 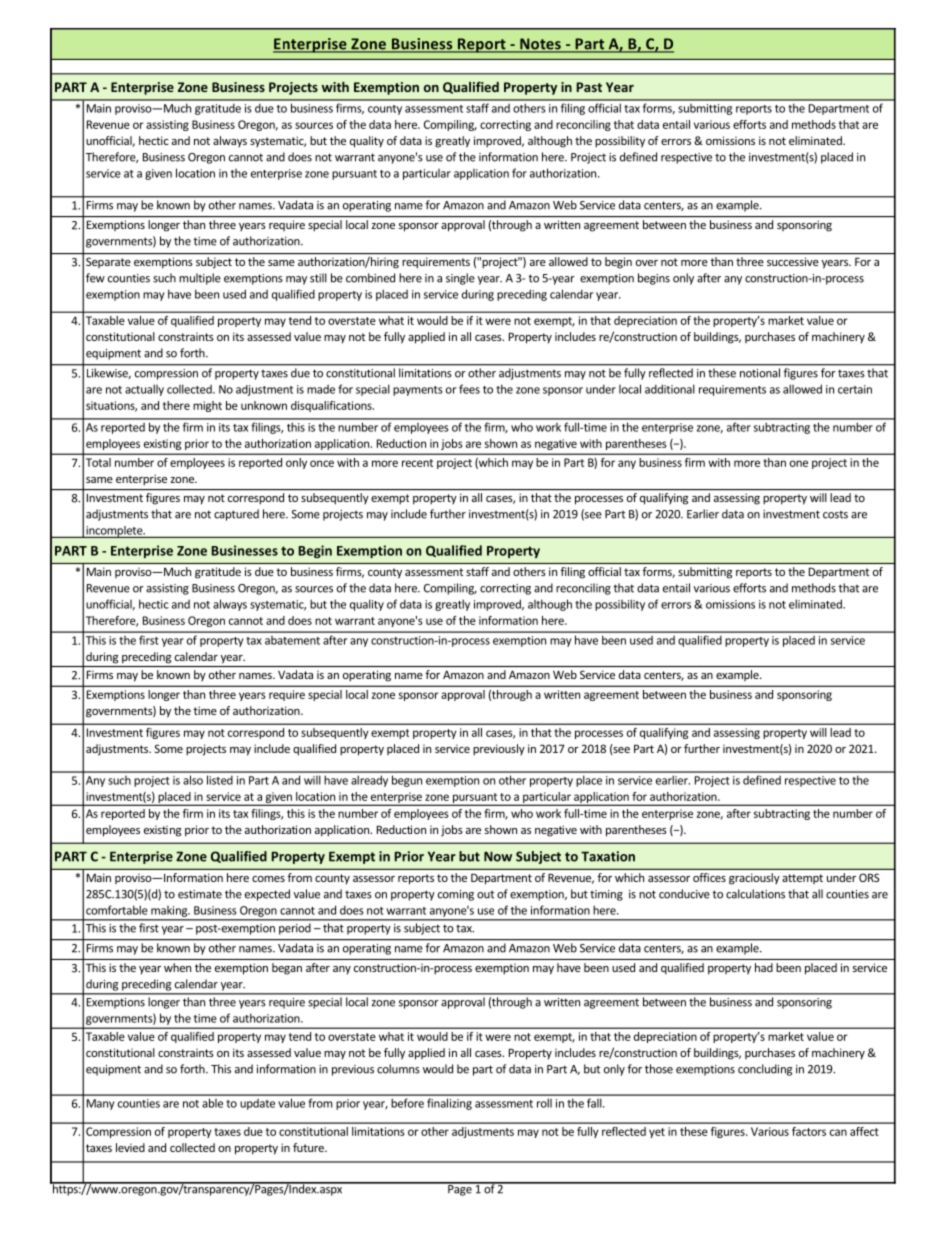 What do you see at coordinates (292, 640) in the image?
I see `abatement` at bounding box center [292, 640].
